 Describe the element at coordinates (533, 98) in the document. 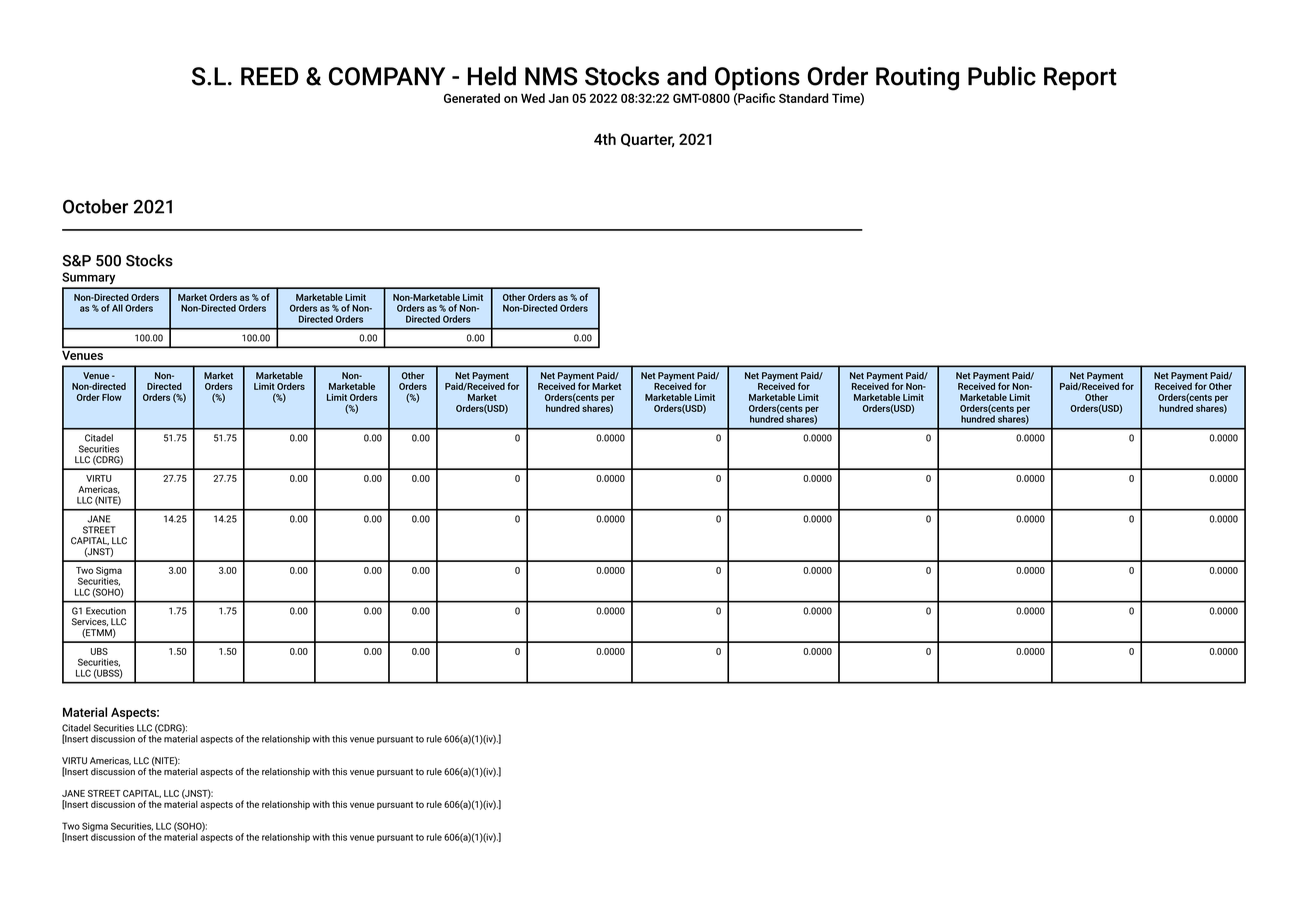

I see `Wed` at that location.
